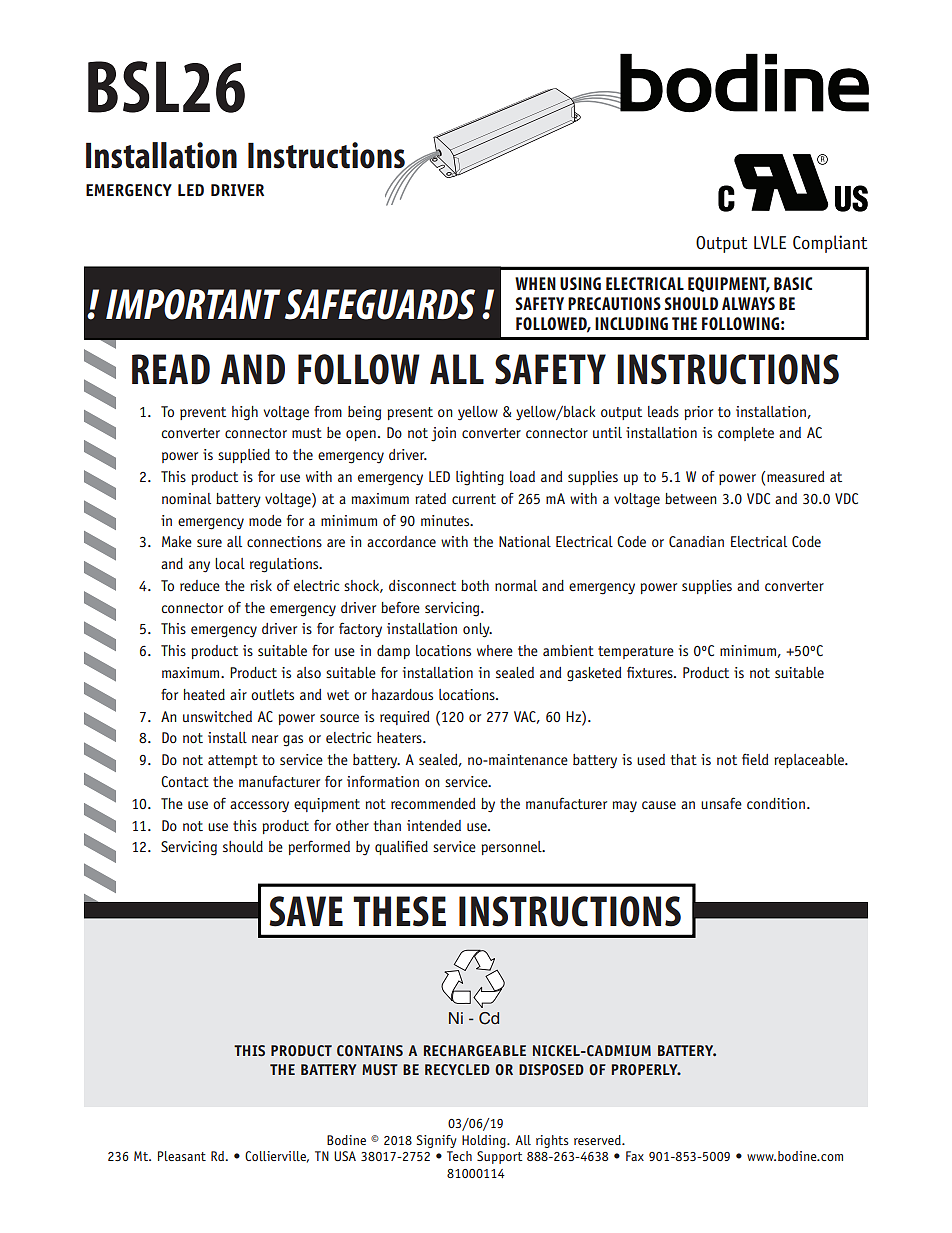 The height and width of the screenshot is (1233, 952). Describe the element at coordinates (759, 759) in the screenshot. I see `eld` at that location.
